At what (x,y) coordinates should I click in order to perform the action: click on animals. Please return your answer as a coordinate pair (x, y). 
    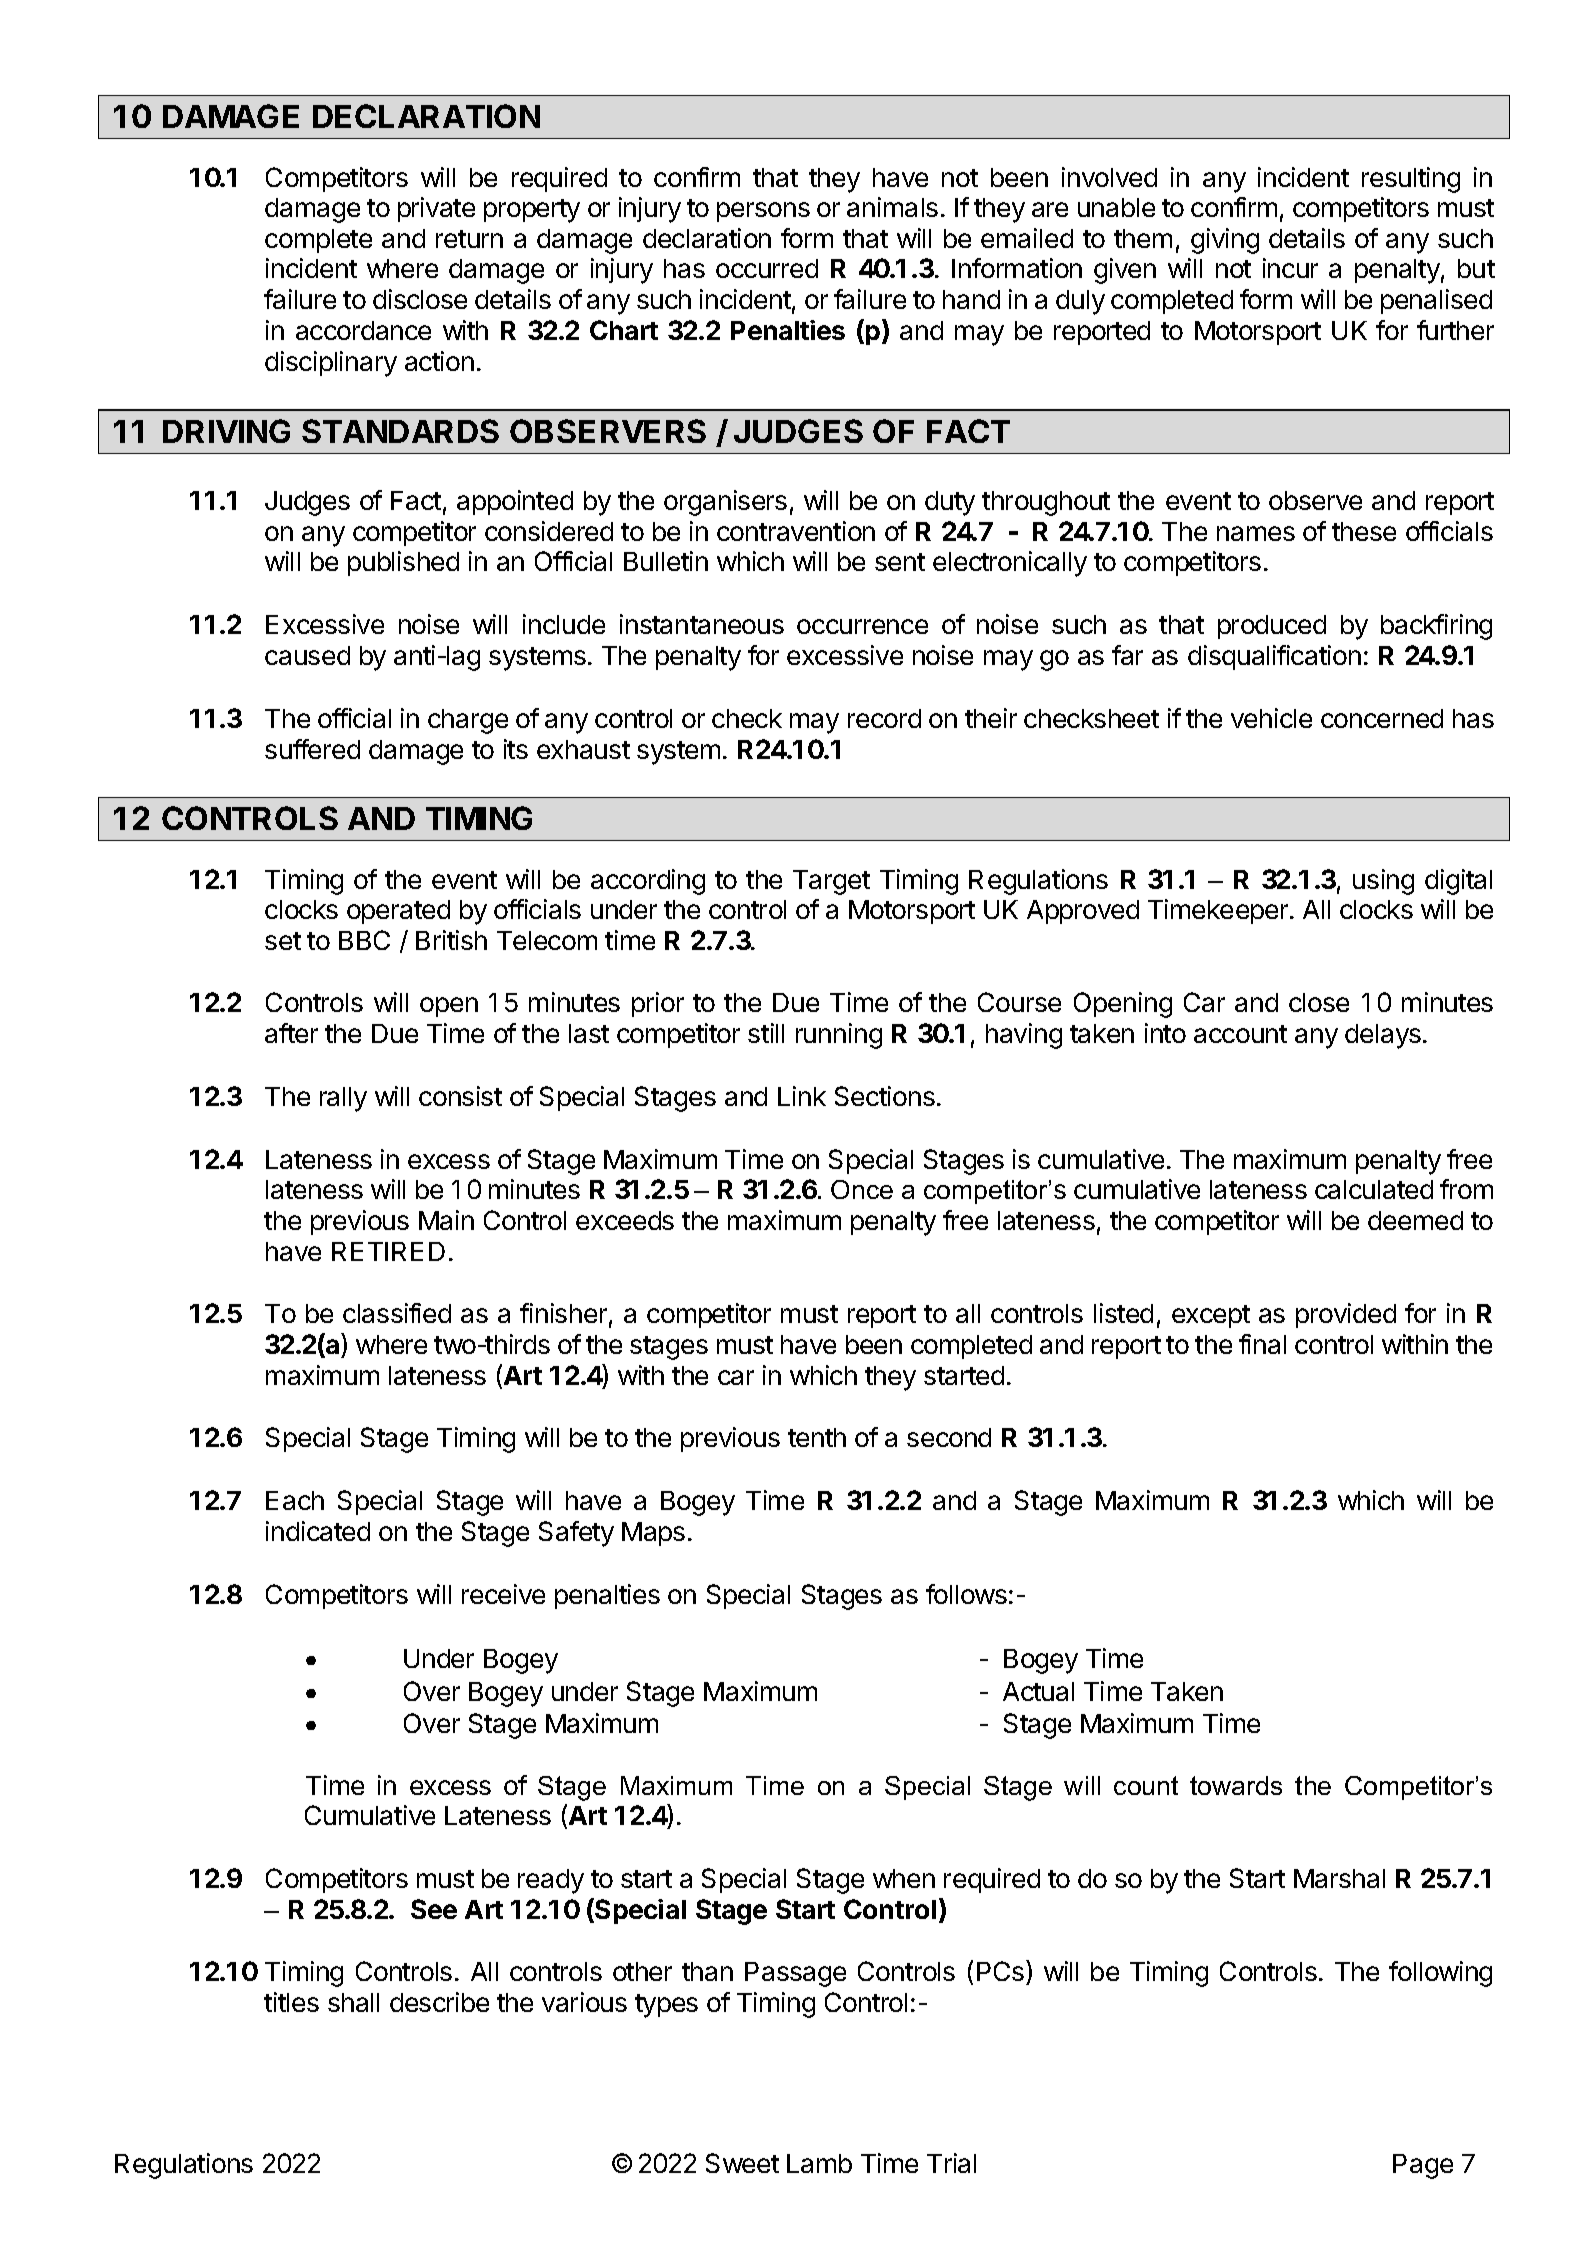
    Looking at the image, I should click on (892, 207).
